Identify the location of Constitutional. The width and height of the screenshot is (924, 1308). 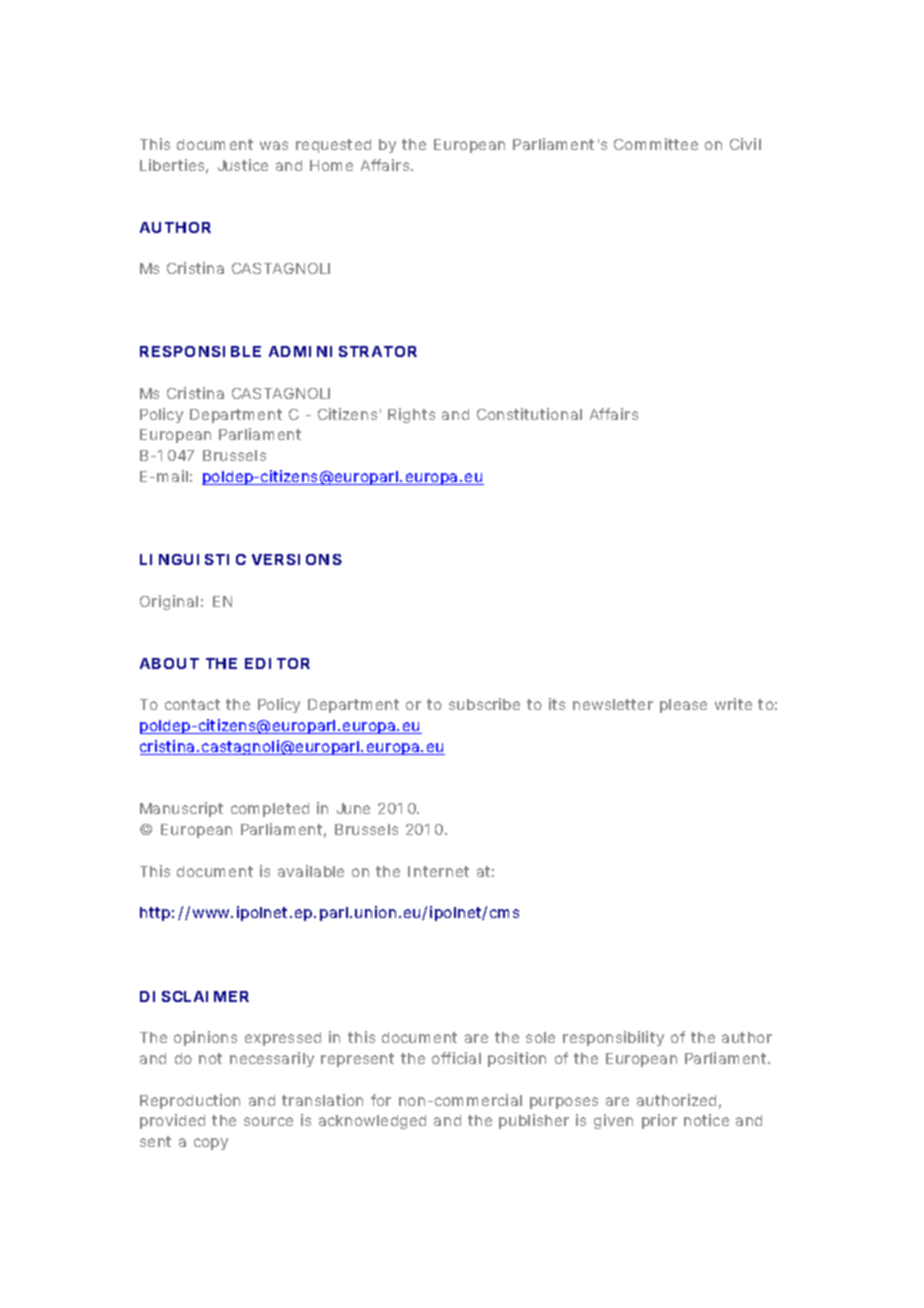
(529, 414).
